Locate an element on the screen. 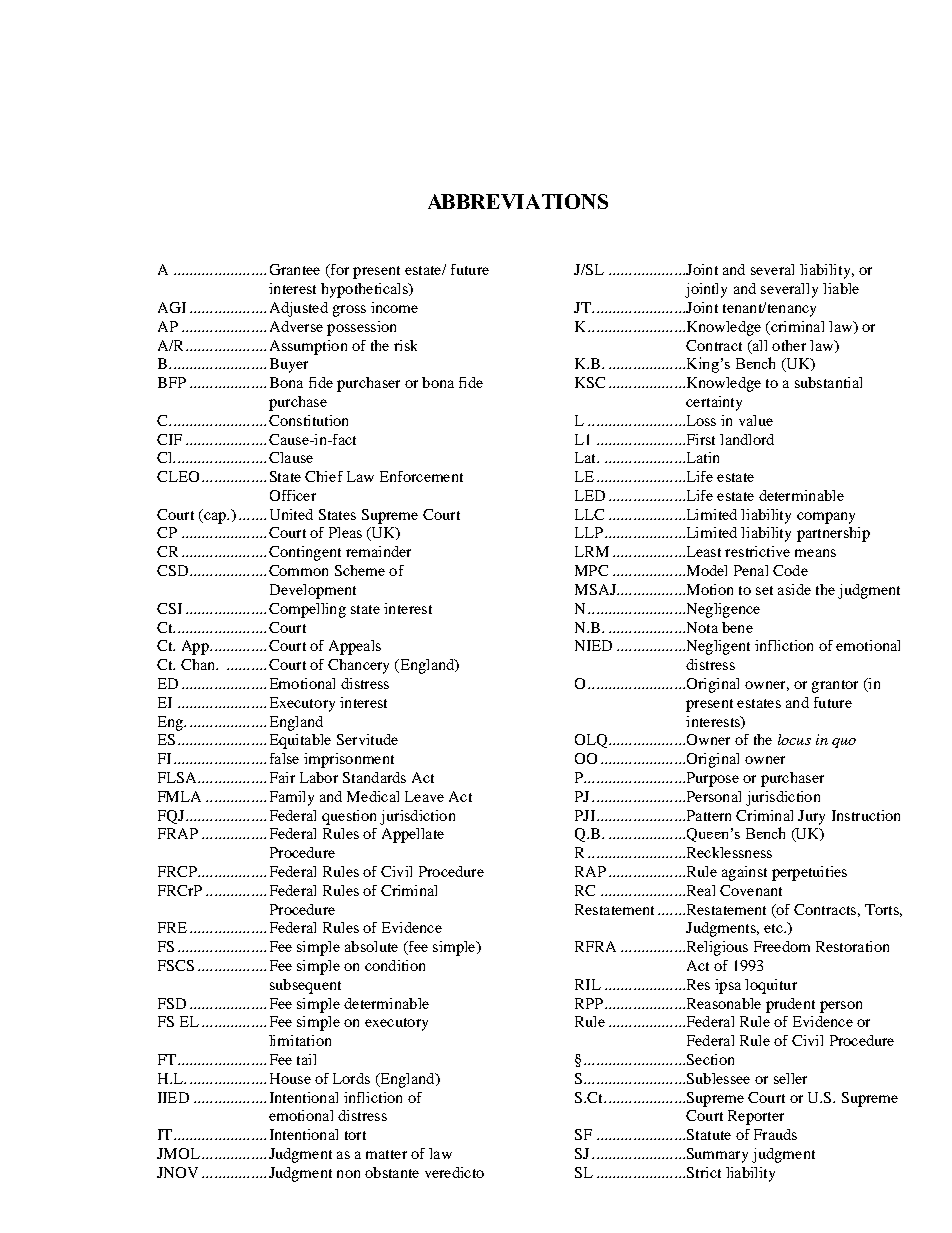 The height and width of the screenshot is (1233, 952). landlord is located at coordinates (747, 439).
